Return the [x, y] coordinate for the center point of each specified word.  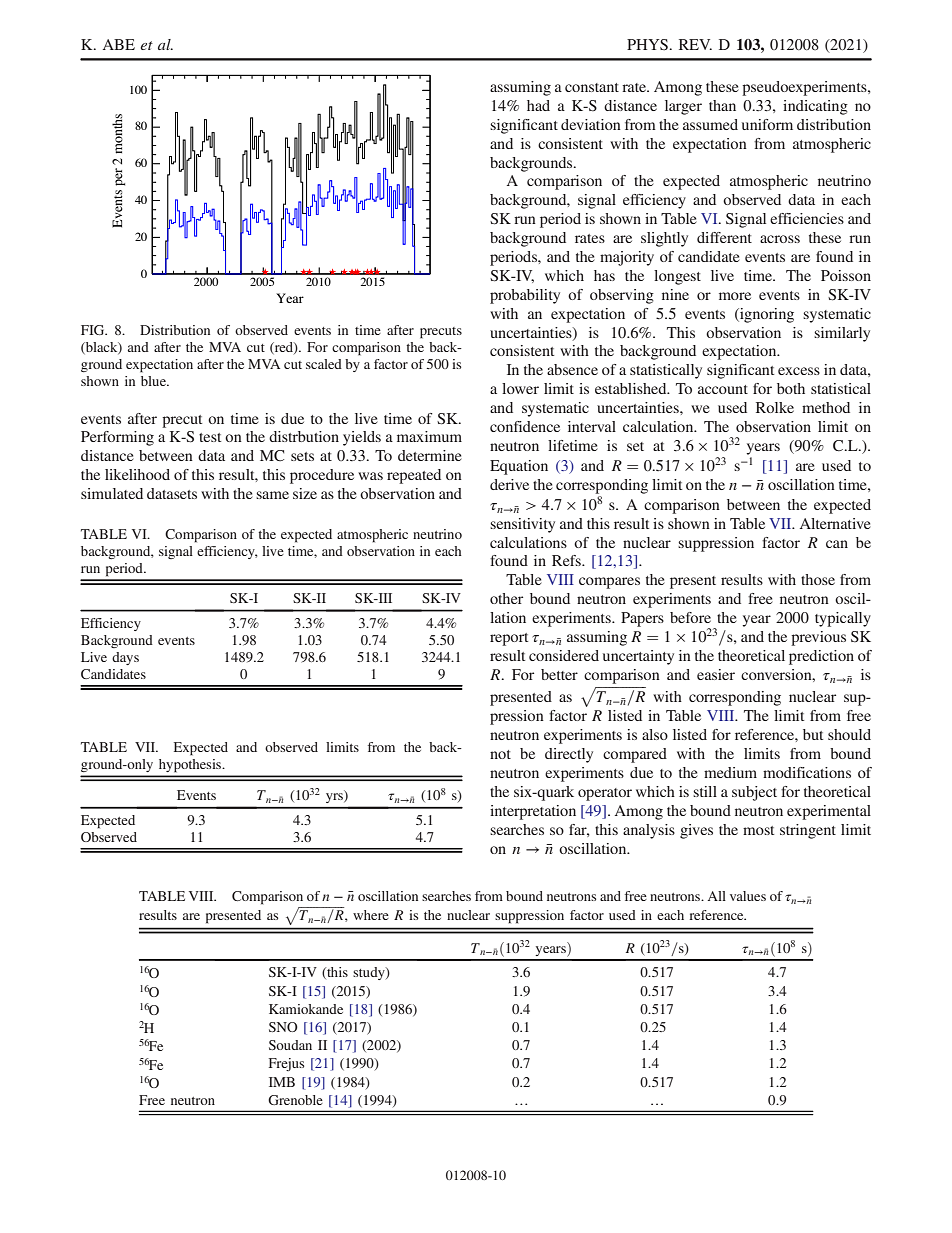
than [722, 105]
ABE [119, 44]
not [500, 754]
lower [520, 388]
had [538, 105]
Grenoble [295, 1100]
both [791, 388]
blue [154, 381]
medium [730, 772]
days [125, 658]
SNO [283, 1027]
